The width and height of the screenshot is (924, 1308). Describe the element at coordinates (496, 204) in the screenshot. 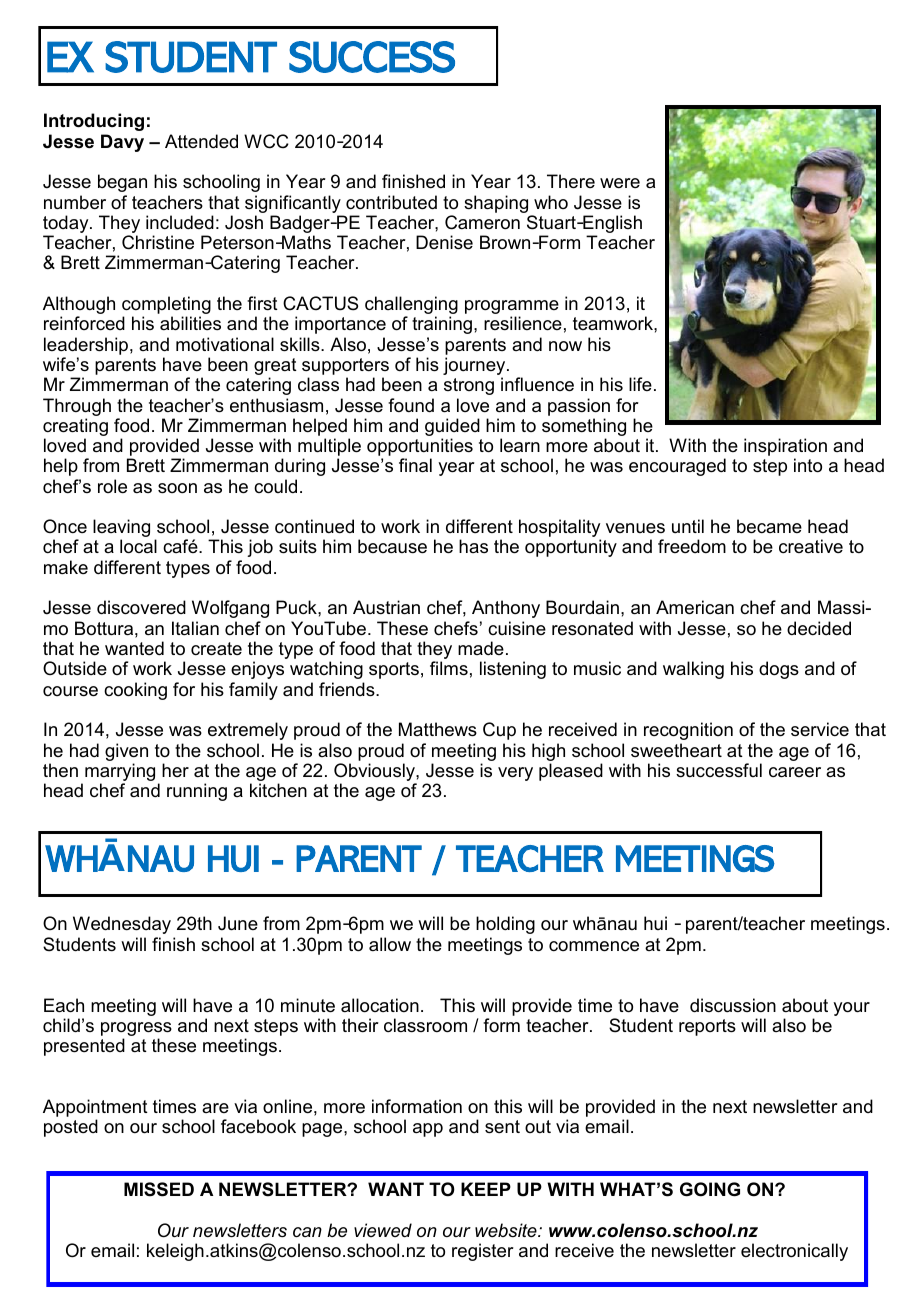

I see `shaping` at that location.
